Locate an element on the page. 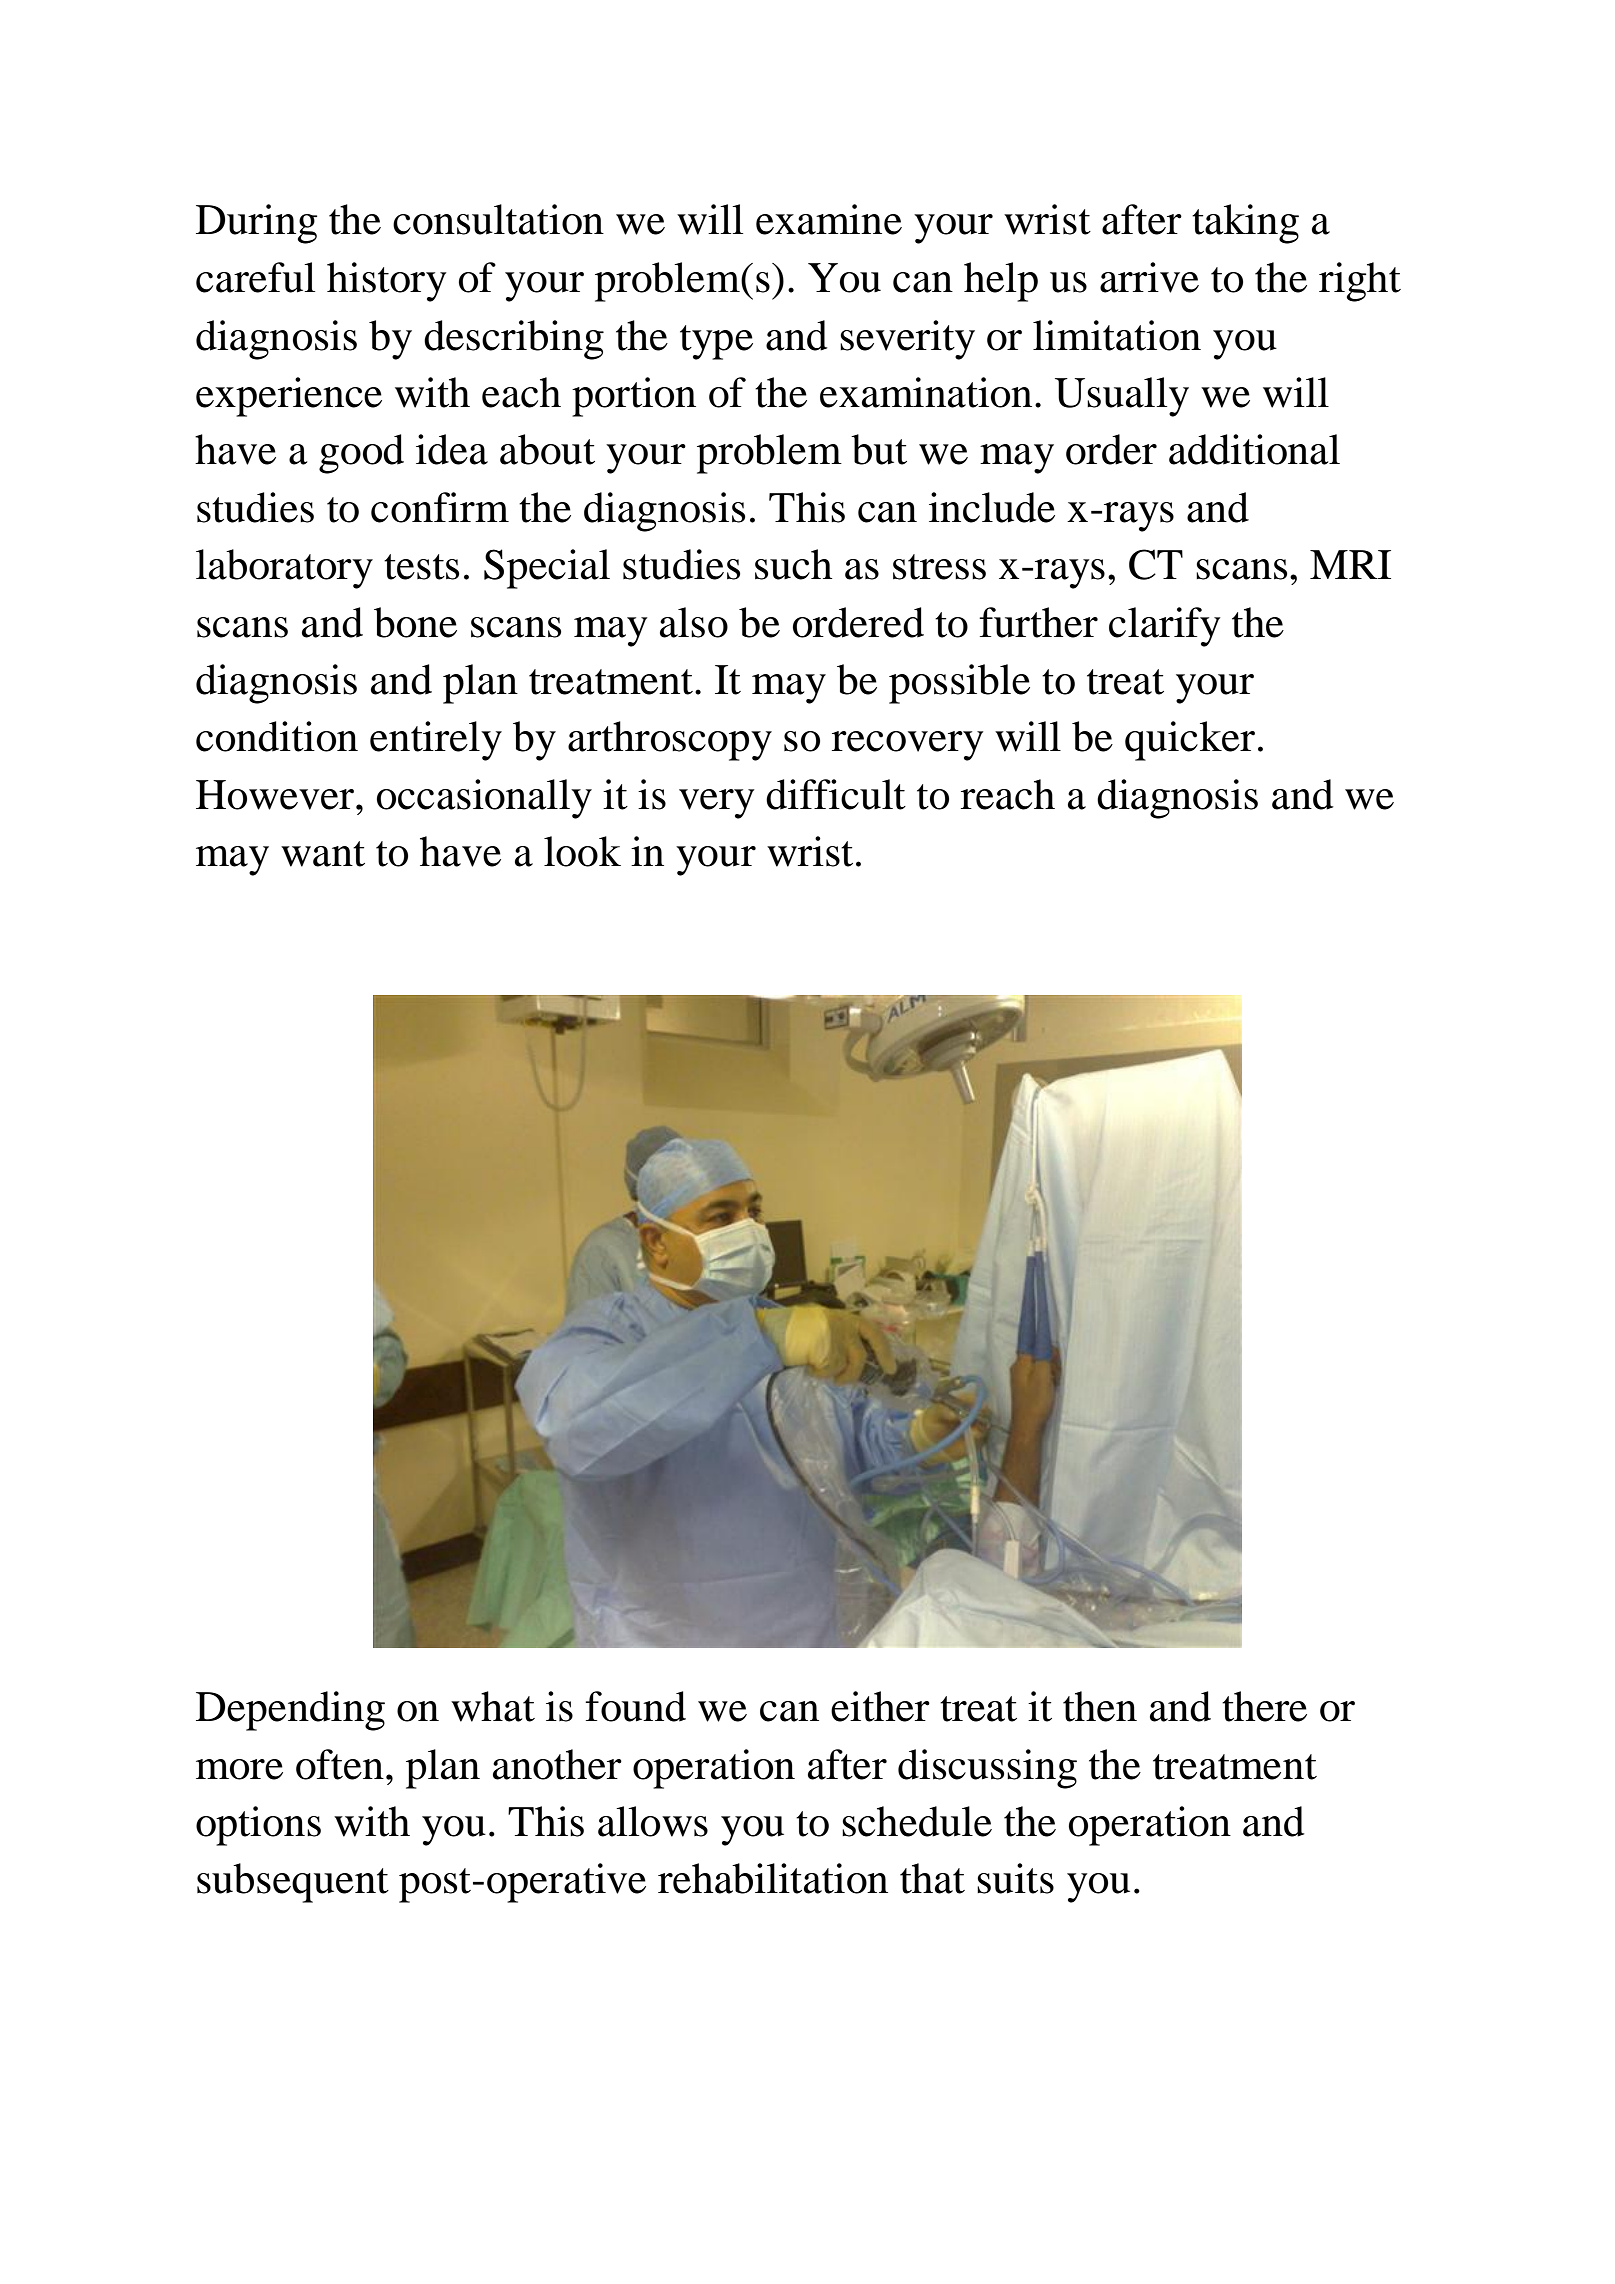 This document has width=1615, height=2284. history is located at coordinates (387, 282).
